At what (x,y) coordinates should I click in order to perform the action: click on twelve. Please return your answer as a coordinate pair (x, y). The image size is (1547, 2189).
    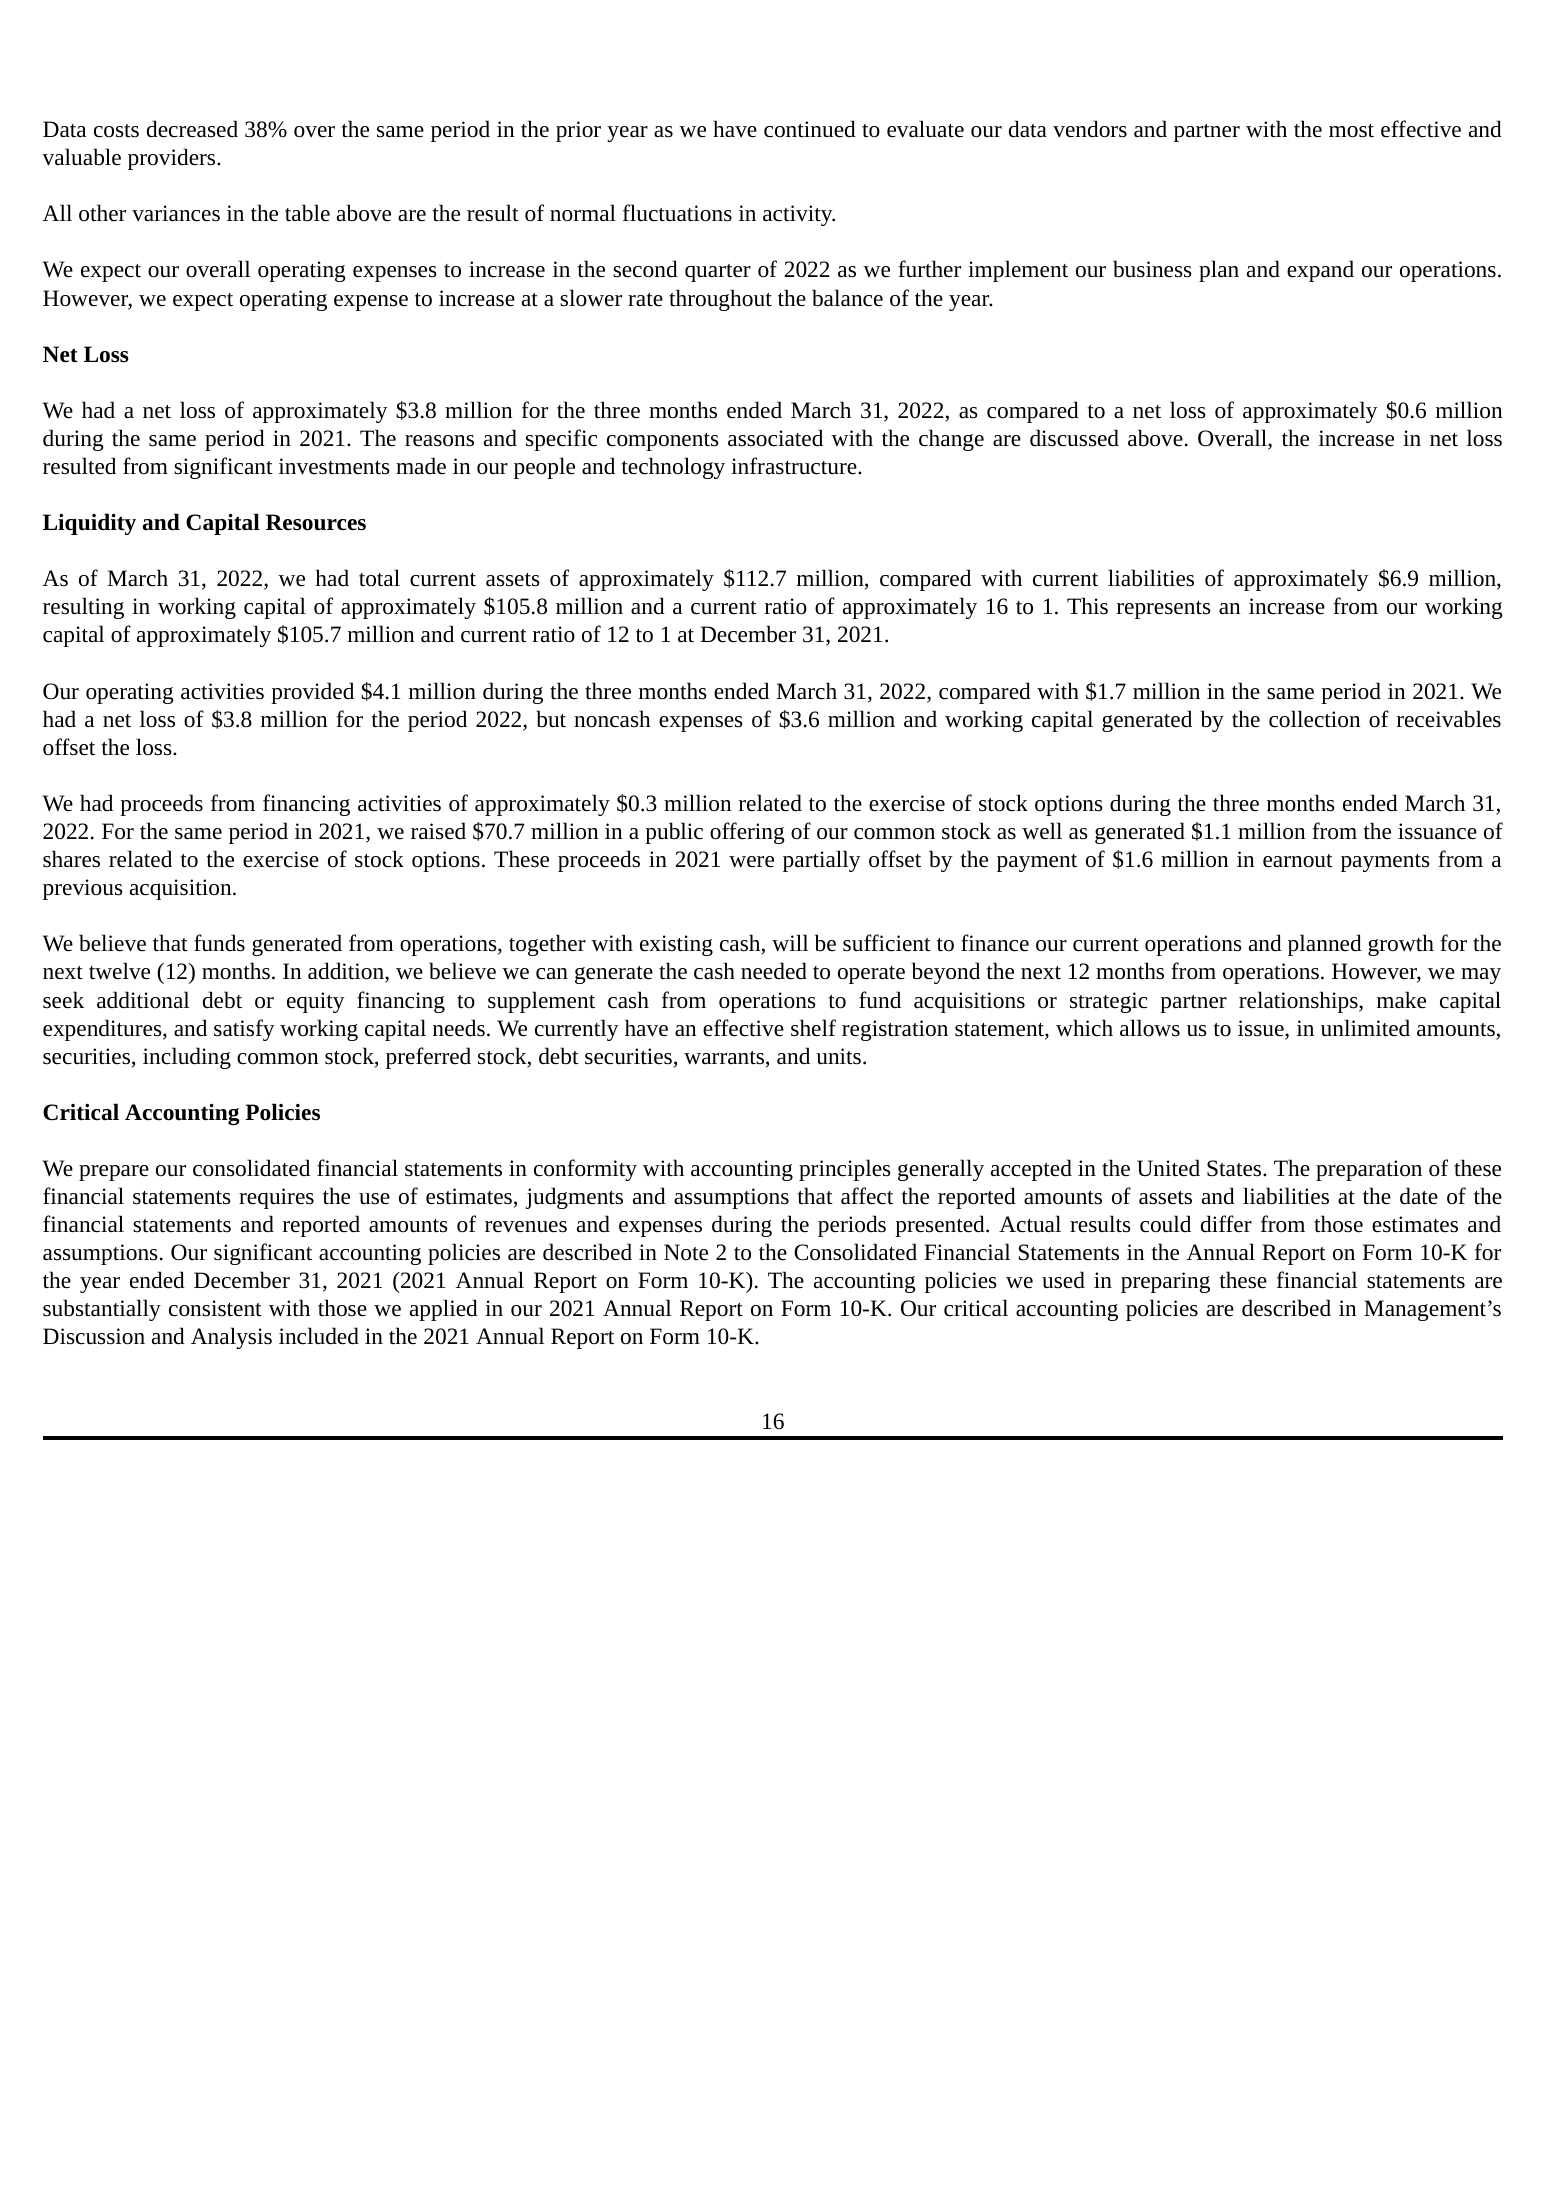
    Looking at the image, I should click on (119, 971).
